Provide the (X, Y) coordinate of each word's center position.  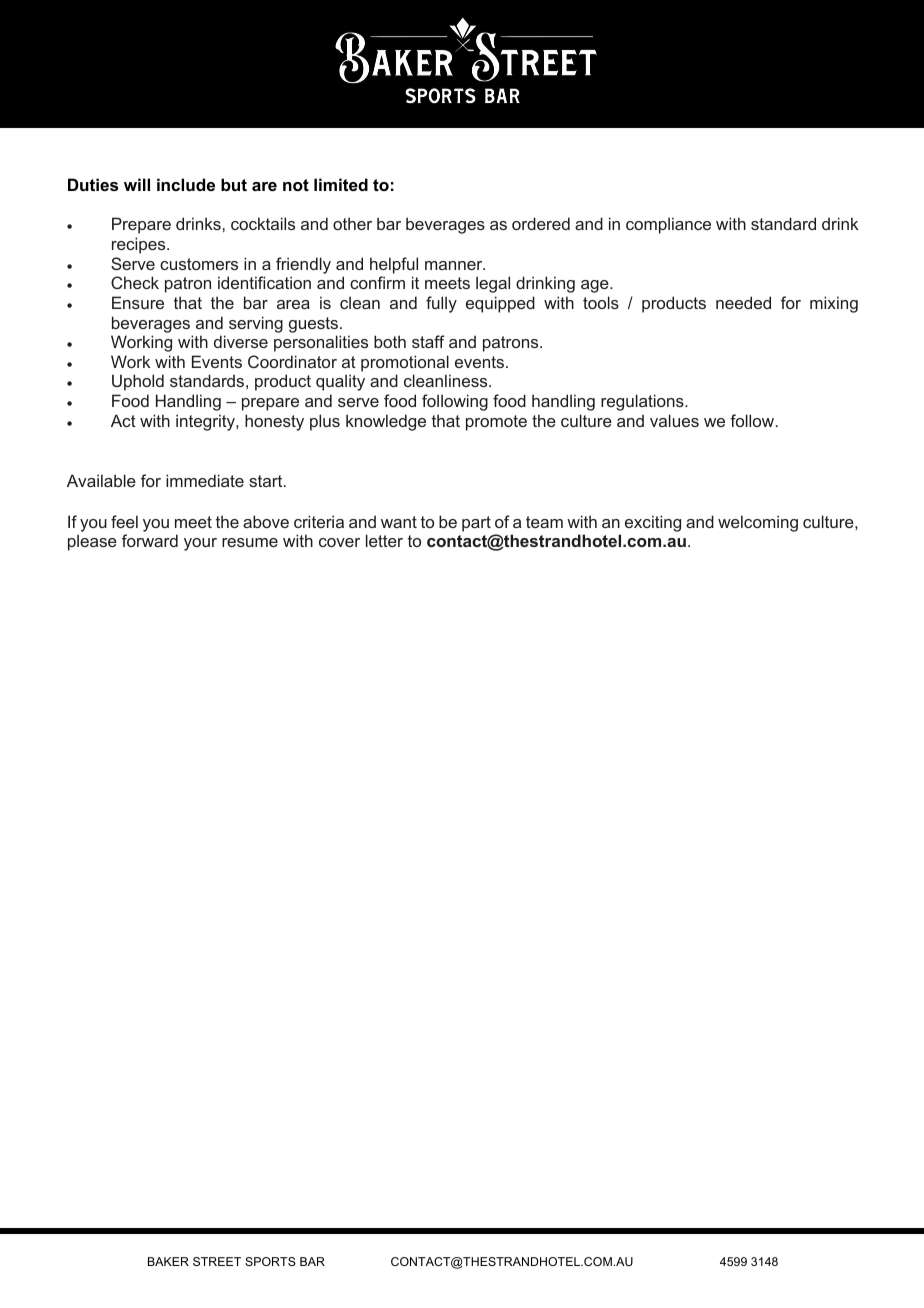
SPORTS (270, 1261)
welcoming (758, 523)
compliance (668, 225)
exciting (653, 523)
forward (150, 540)
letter (384, 540)
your (200, 544)
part (476, 524)
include (186, 184)
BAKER (168, 1261)
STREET (217, 1261)
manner (455, 265)
